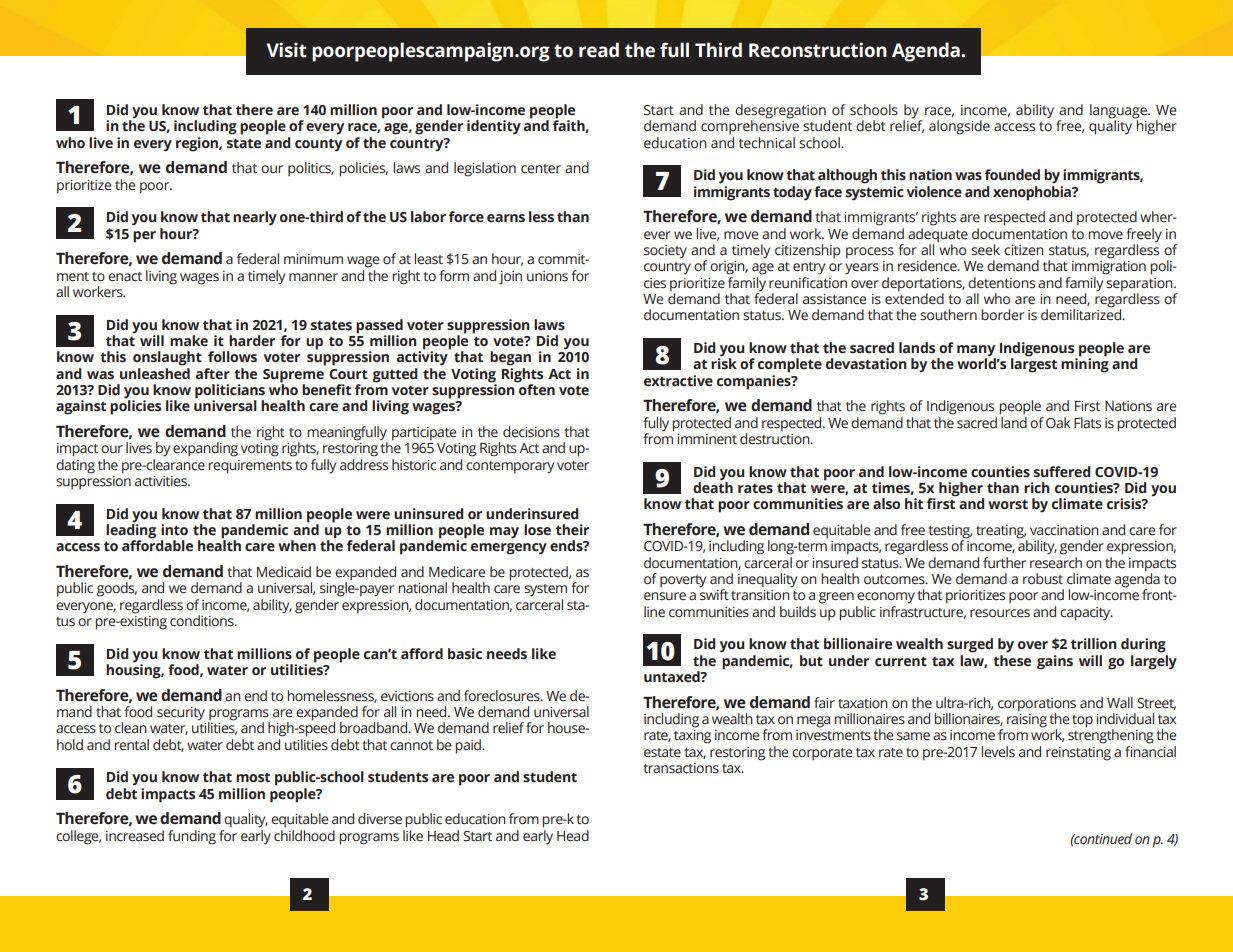  Describe the element at coordinates (1119, 112) in the page. I see `language` at that location.
